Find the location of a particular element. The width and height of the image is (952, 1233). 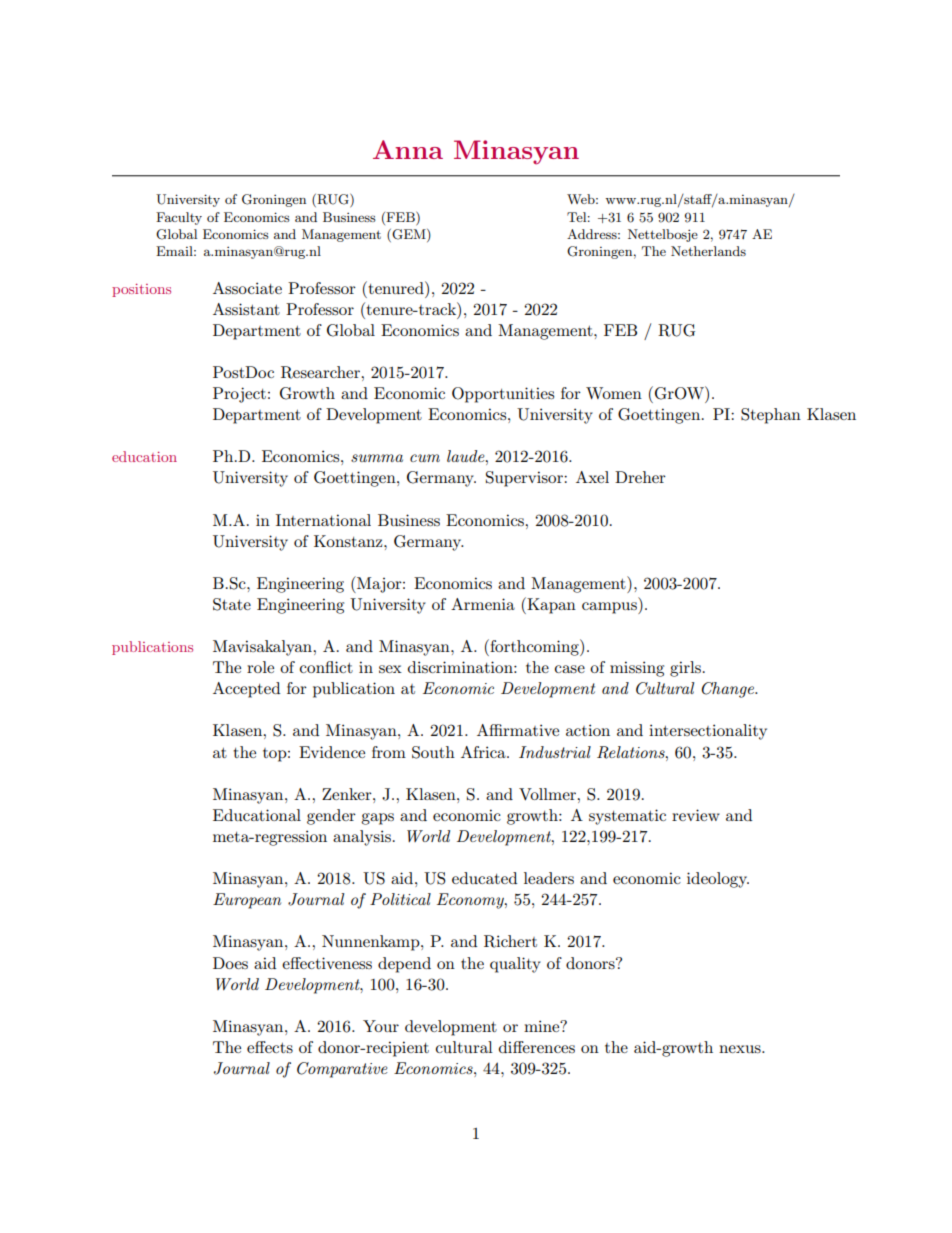

Anna is located at coordinates (408, 149).
